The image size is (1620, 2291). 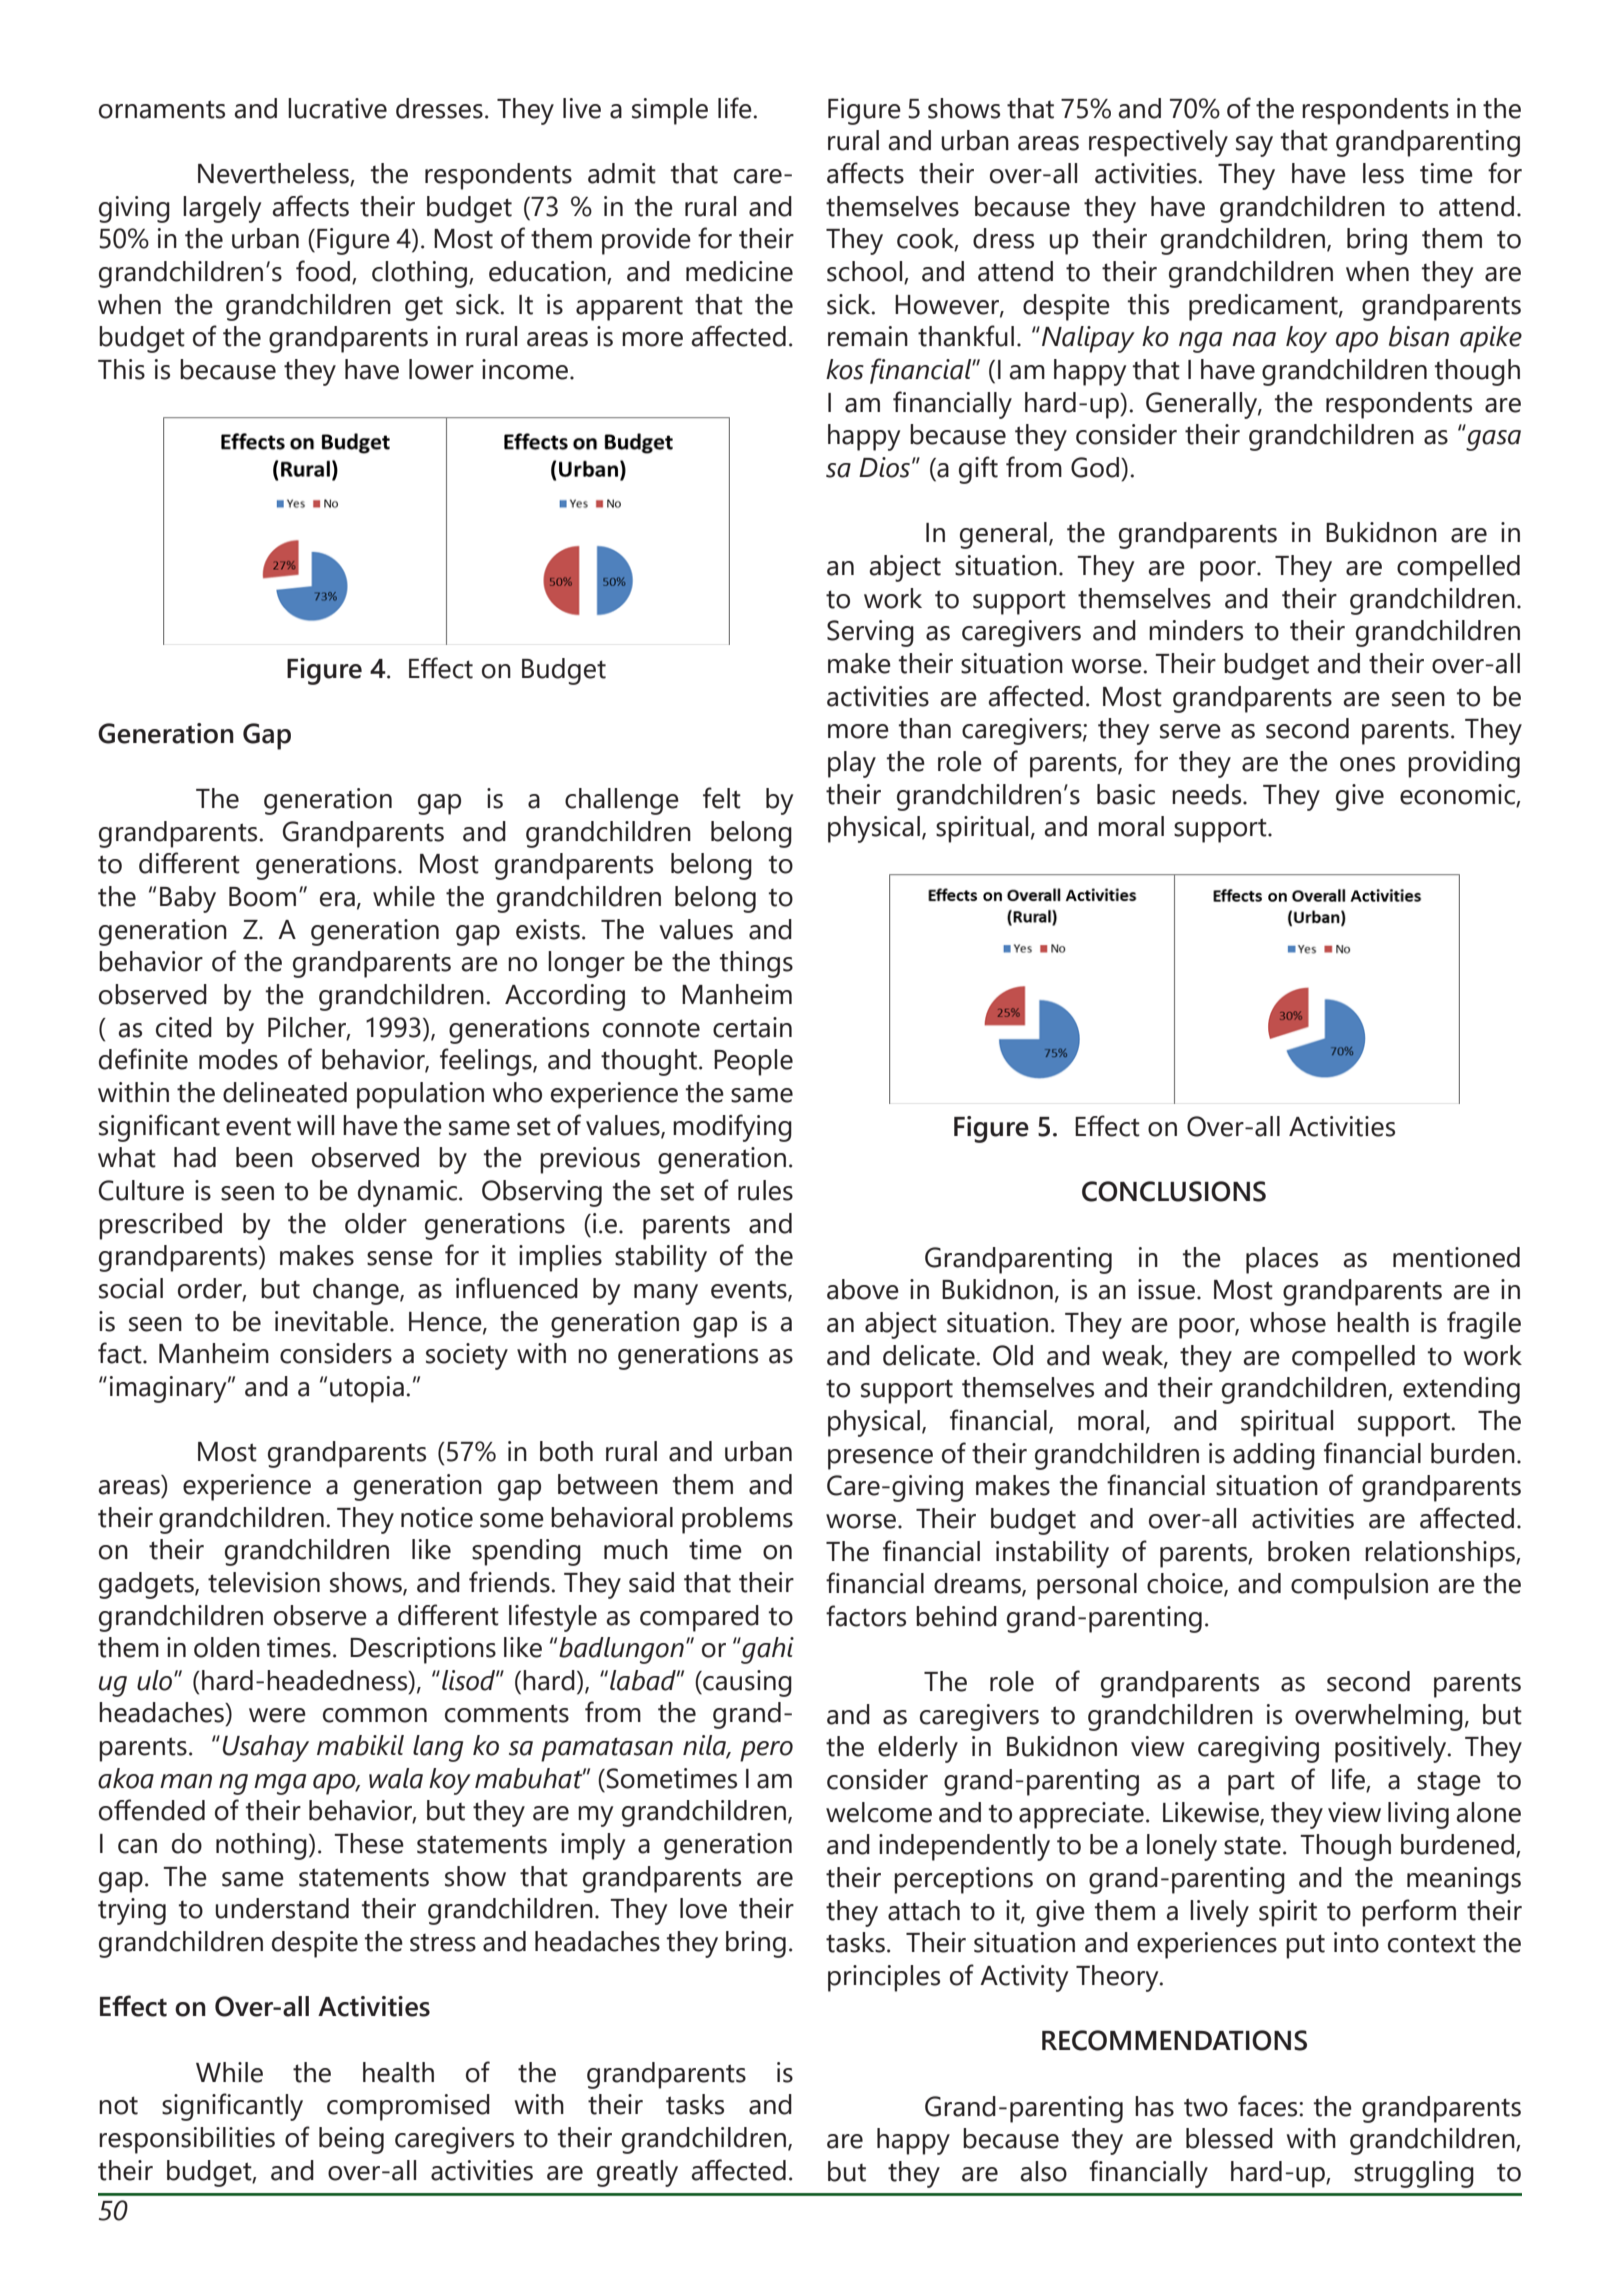 I want to click on will, so click(x=315, y=1125).
